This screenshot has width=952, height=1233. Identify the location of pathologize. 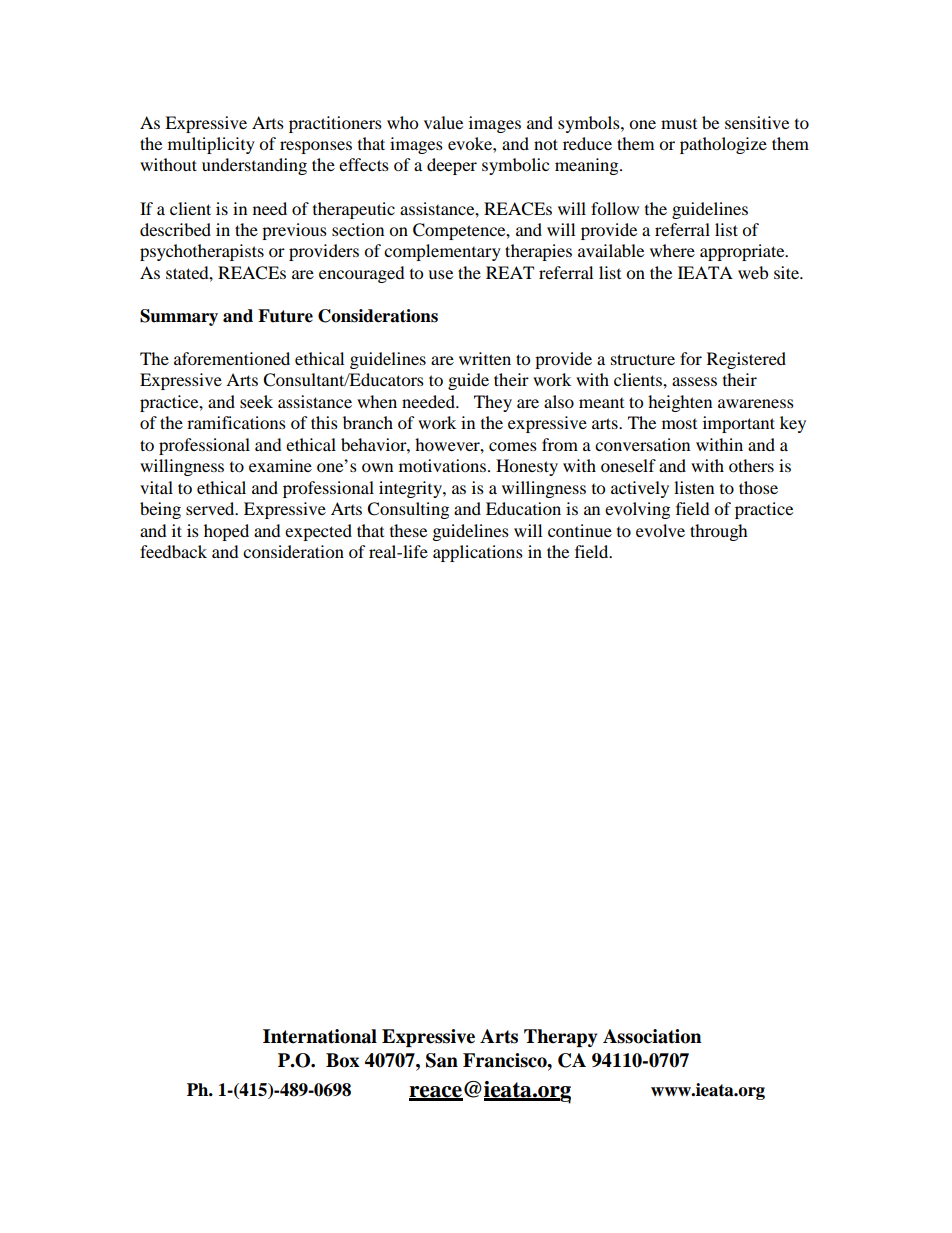
(723, 145).
